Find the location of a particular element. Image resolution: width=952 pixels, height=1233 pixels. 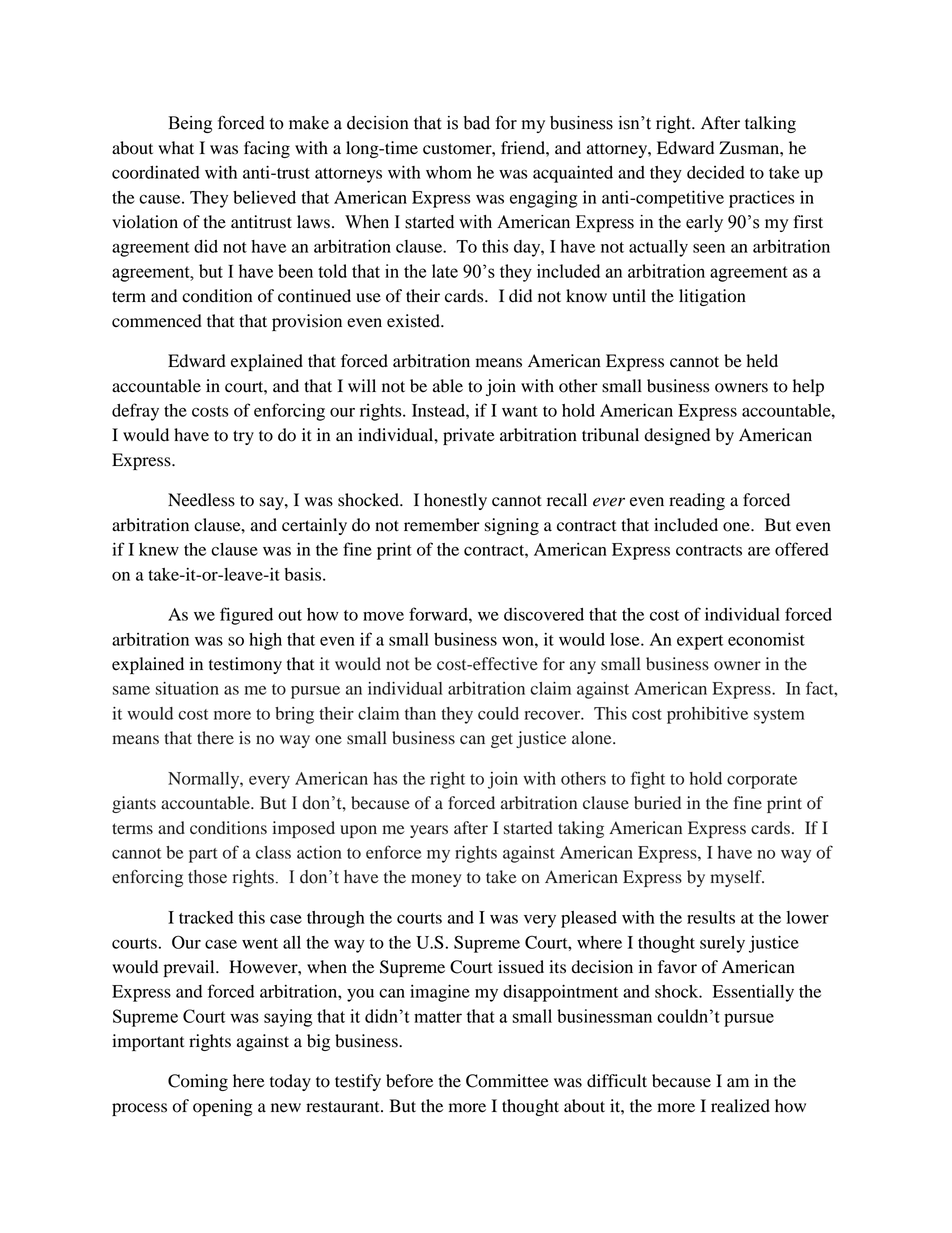

want is located at coordinates (520, 411).
